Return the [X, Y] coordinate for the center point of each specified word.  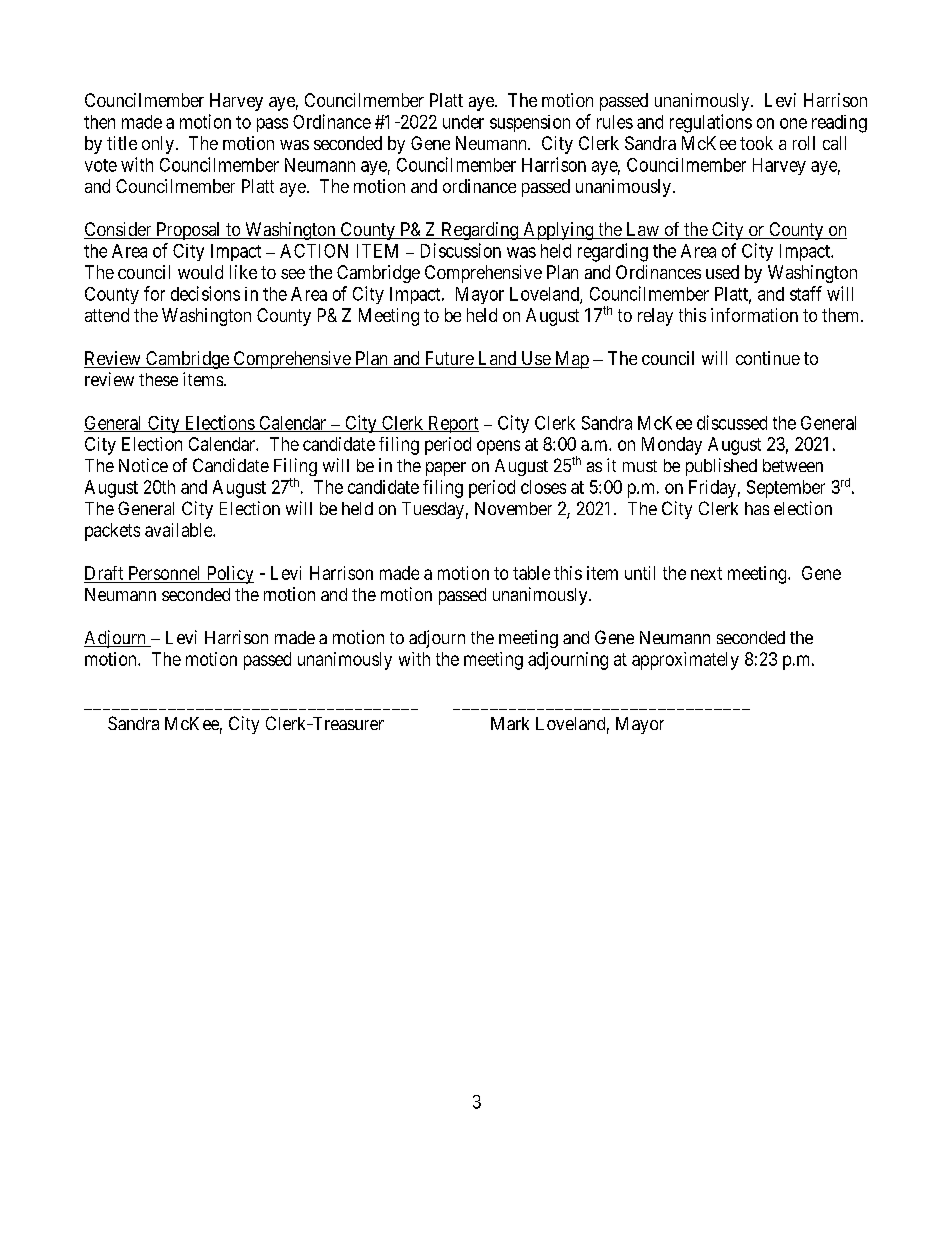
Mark [510, 723]
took [756, 143]
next [706, 573]
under [463, 122]
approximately [685, 661]
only [158, 145]
